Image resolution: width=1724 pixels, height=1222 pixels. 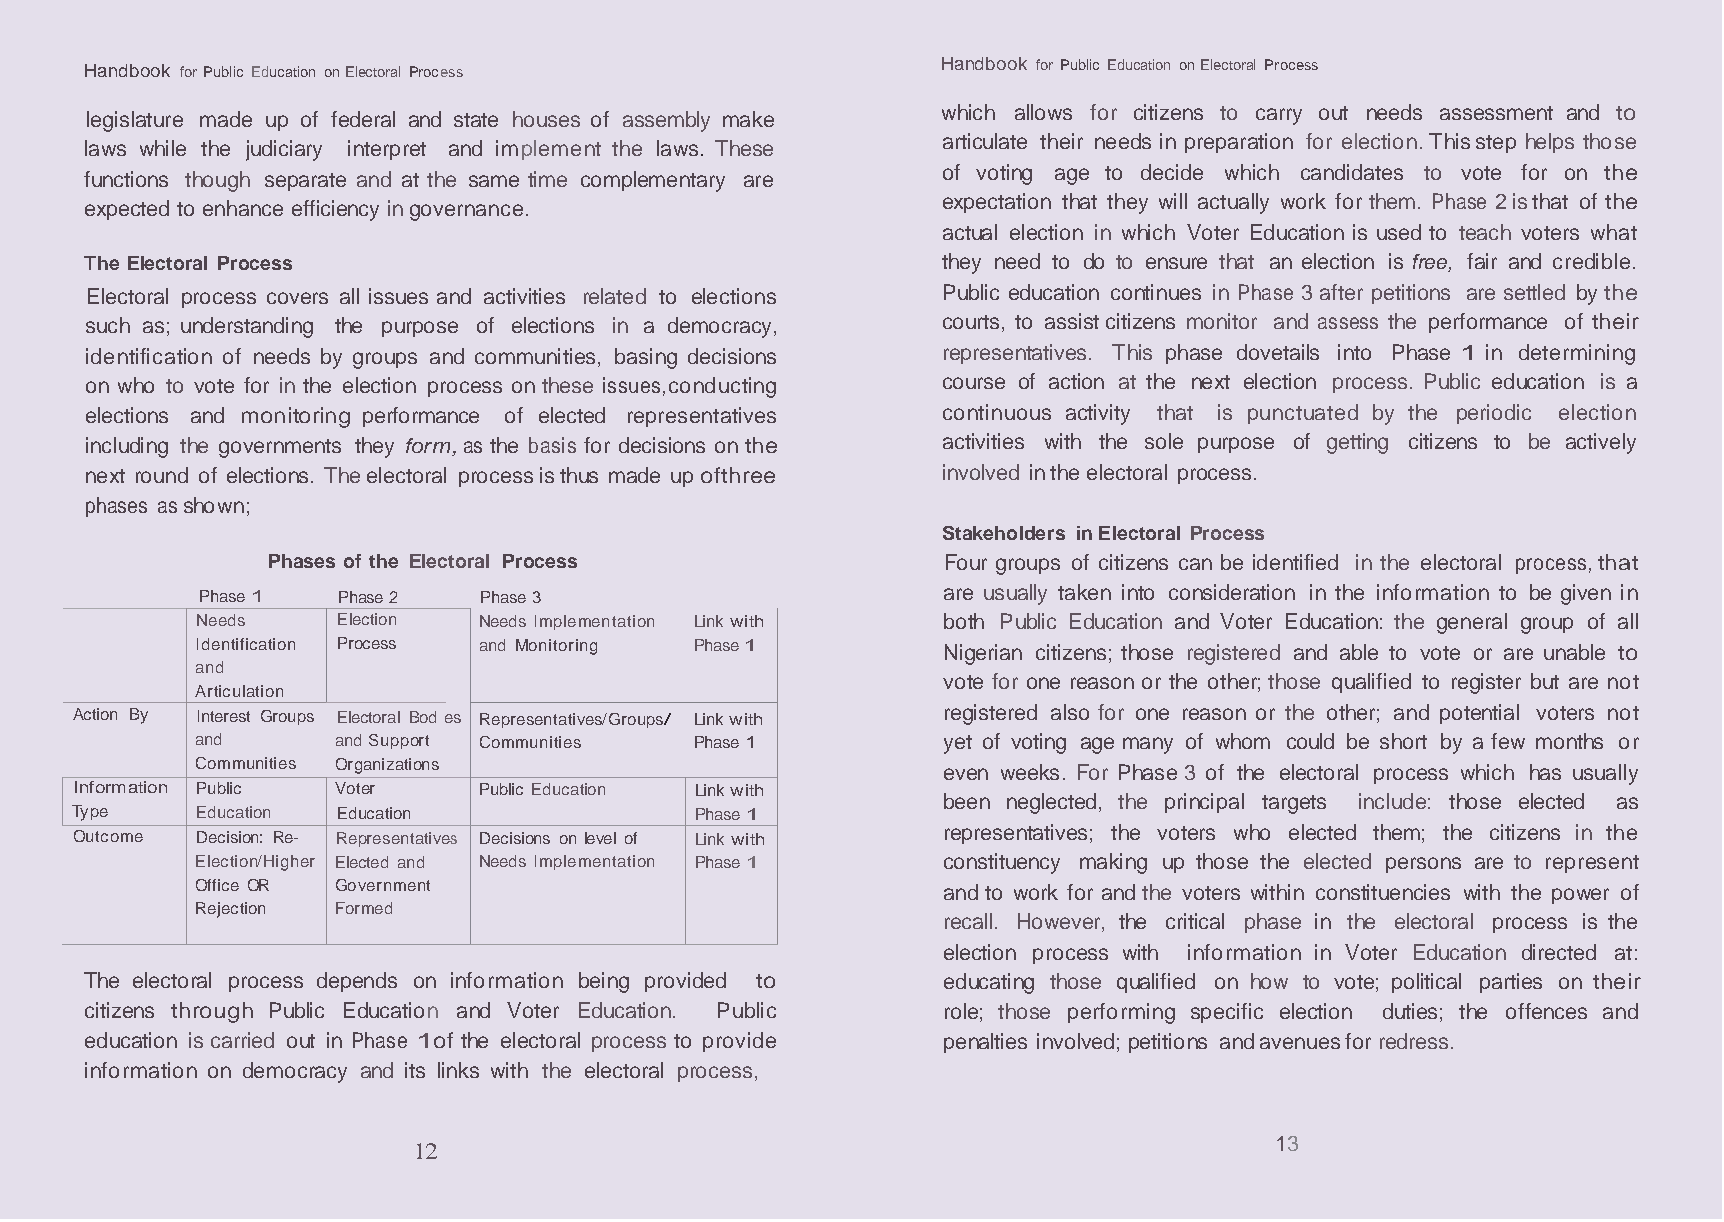 What do you see at coordinates (214, 505) in the screenshot?
I see `shown` at bounding box center [214, 505].
